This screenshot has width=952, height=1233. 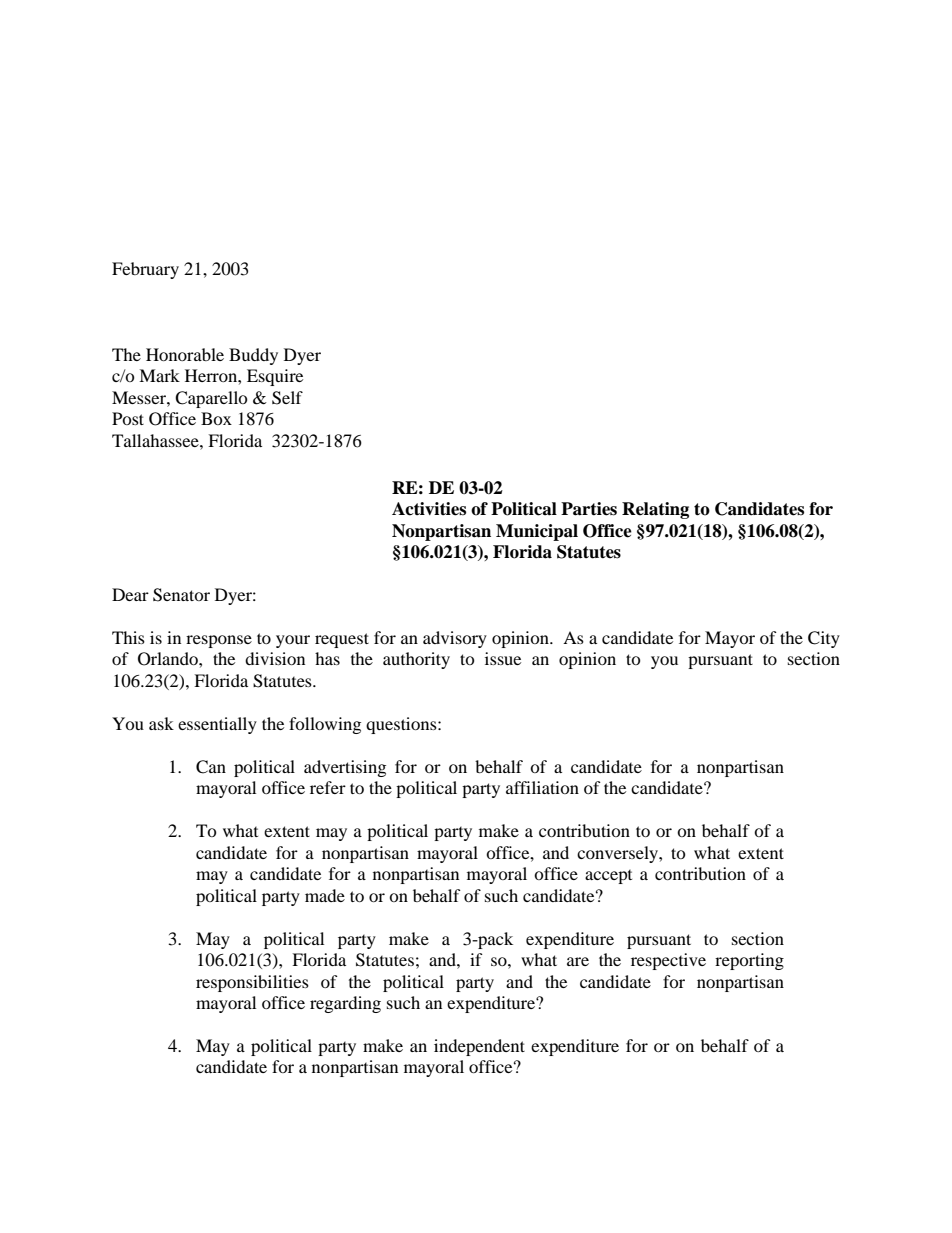 What do you see at coordinates (749, 961) in the screenshot?
I see `reporting` at bounding box center [749, 961].
